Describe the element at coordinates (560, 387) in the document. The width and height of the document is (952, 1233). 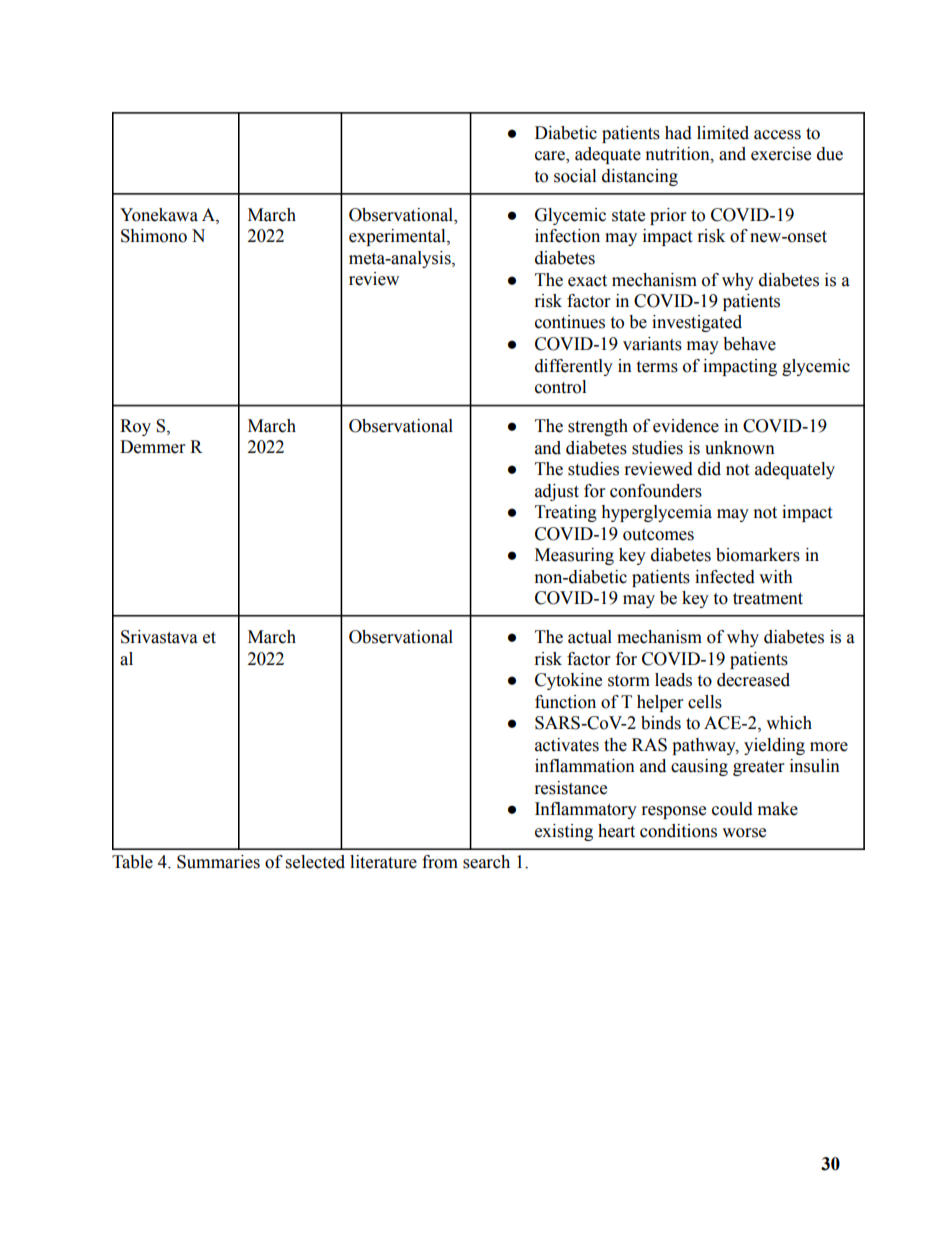
I see `control` at that location.
